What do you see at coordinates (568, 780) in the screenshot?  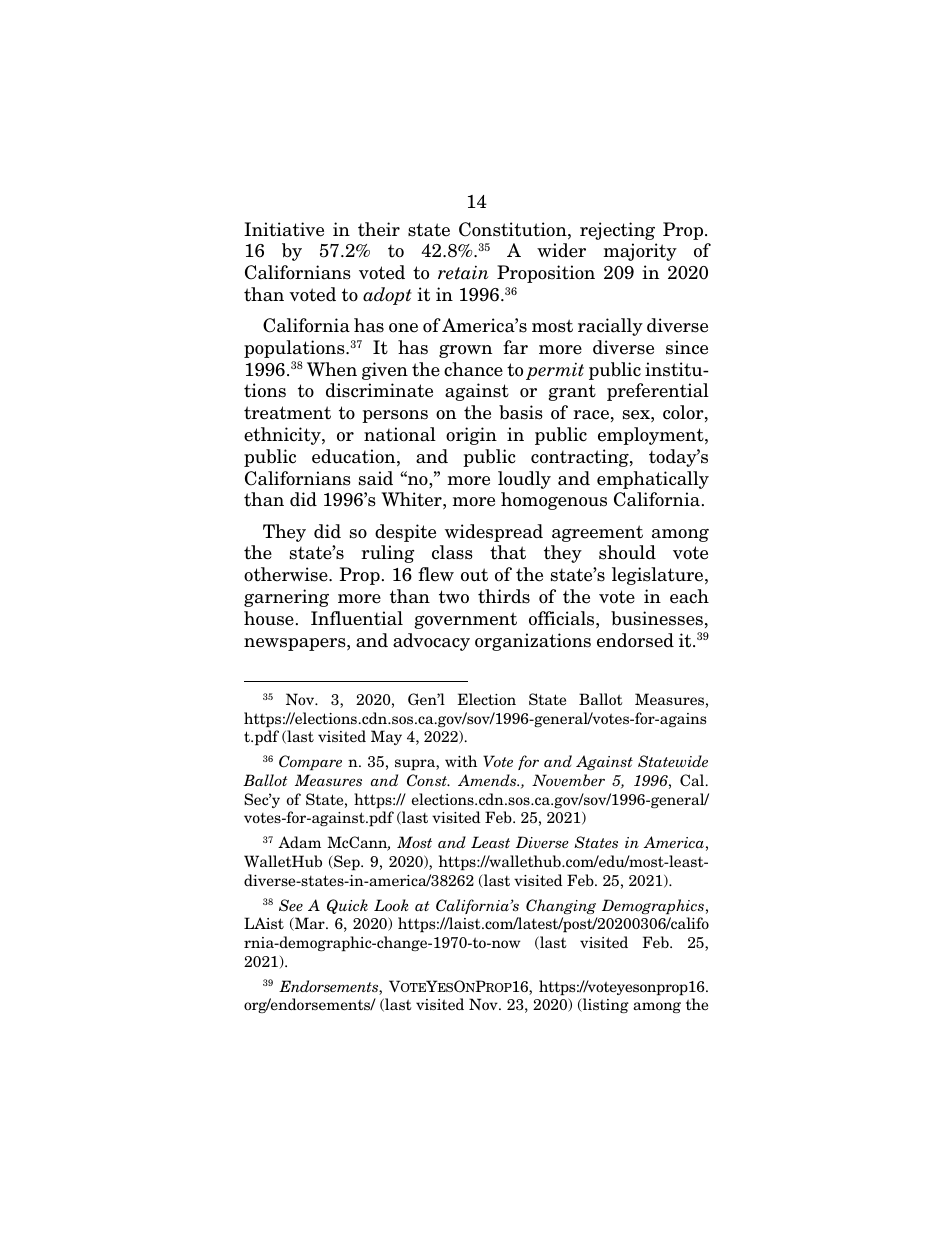 I see `November` at bounding box center [568, 780].
